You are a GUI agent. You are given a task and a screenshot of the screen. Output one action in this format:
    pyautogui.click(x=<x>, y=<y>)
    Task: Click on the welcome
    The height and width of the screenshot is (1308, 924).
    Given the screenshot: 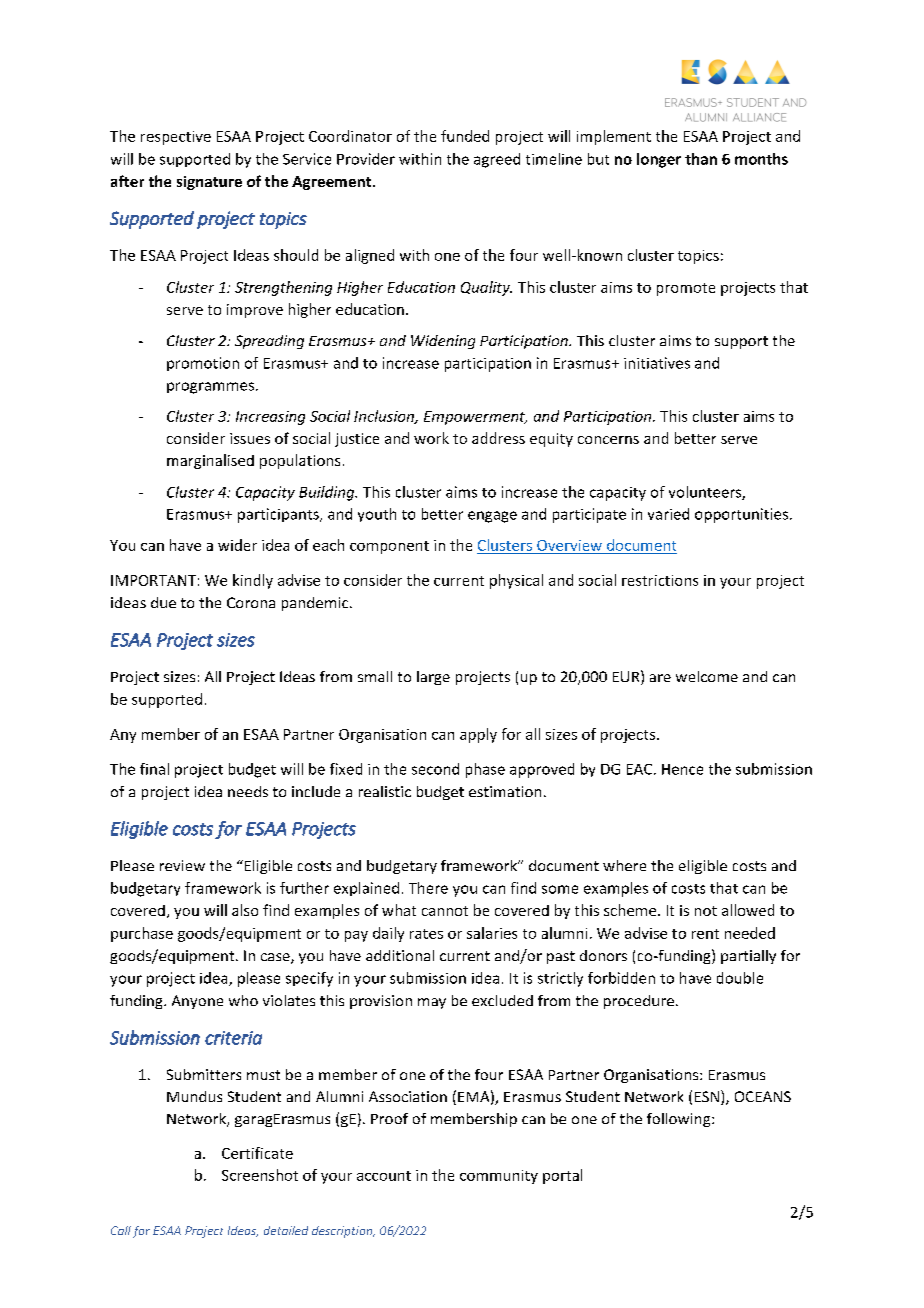 What is the action you would take?
    pyautogui.click(x=707, y=676)
